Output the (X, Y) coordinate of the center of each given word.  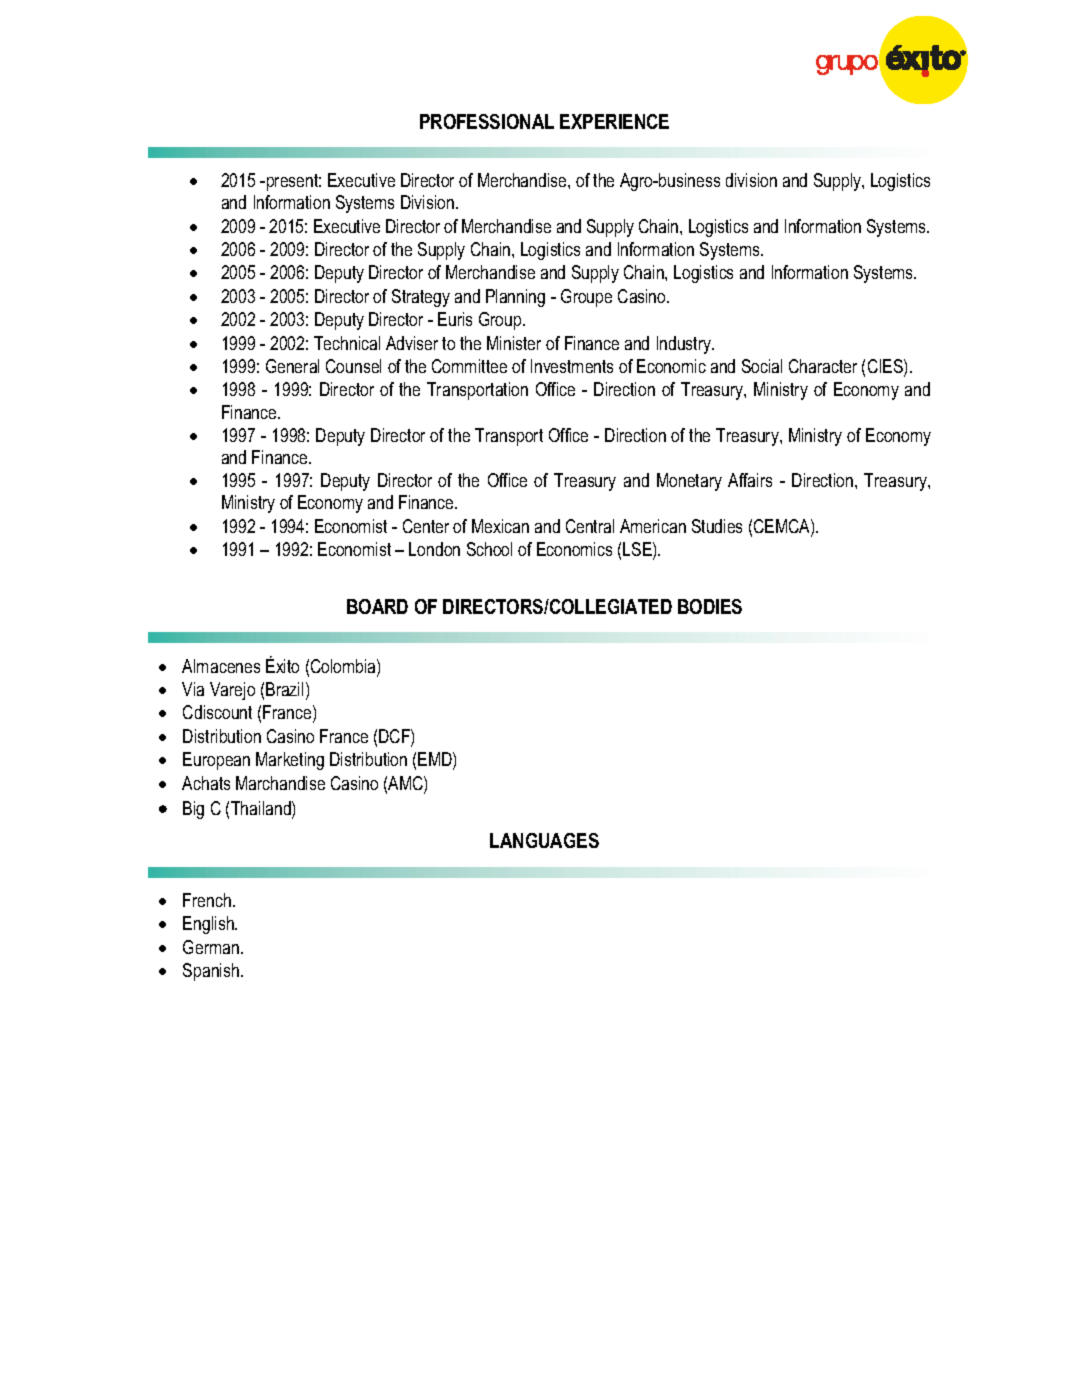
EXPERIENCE (614, 121)
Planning (515, 298)
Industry (685, 345)
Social (762, 366)
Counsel (353, 366)
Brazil (284, 689)
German (212, 947)
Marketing (290, 761)
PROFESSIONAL (487, 121)
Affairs (750, 480)
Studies (717, 526)
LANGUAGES (544, 840)
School (489, 549)
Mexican (500, 526)
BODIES (710, 606)
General (292, 366)
